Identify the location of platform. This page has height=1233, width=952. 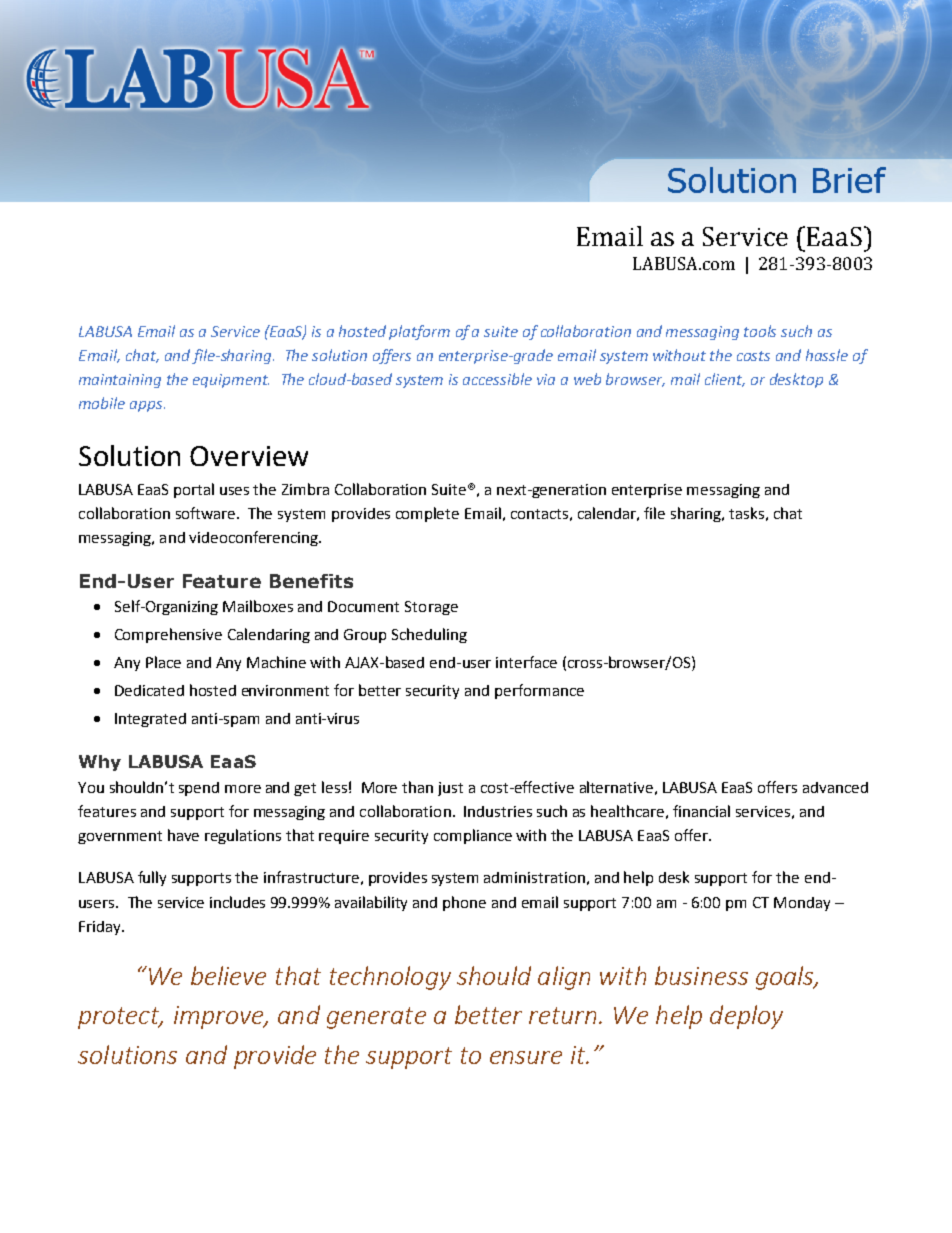
(419, 332).
